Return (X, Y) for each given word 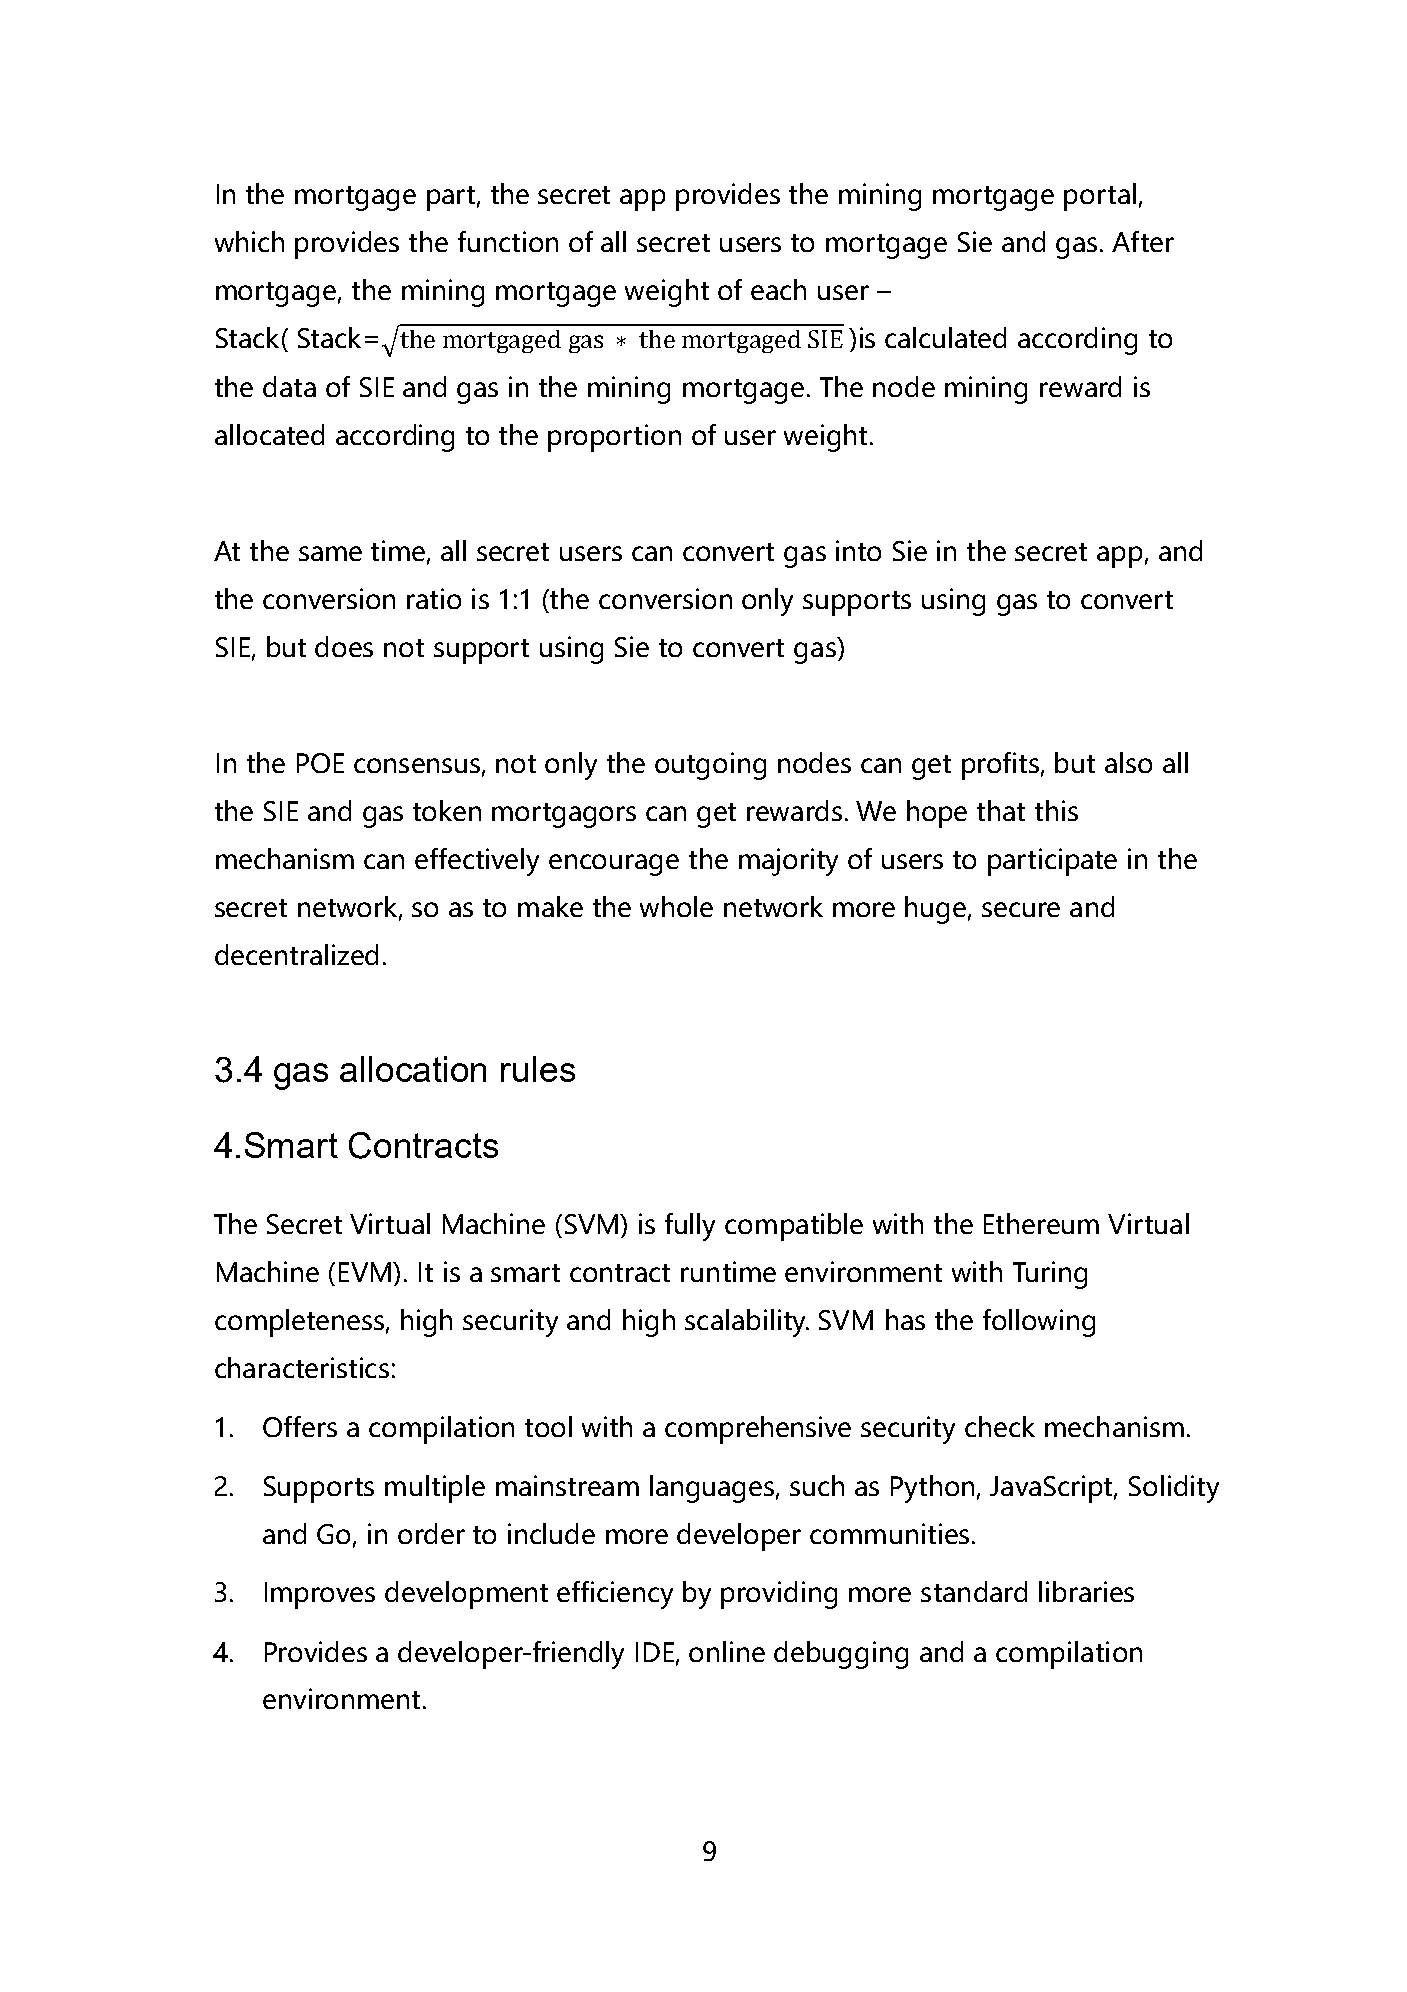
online (727, 1651)
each (778, 289)
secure (1021, 909)
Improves (320, 1595)
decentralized (296, 954)
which (249, 241)
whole (676, 906)
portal (1100, 197)
